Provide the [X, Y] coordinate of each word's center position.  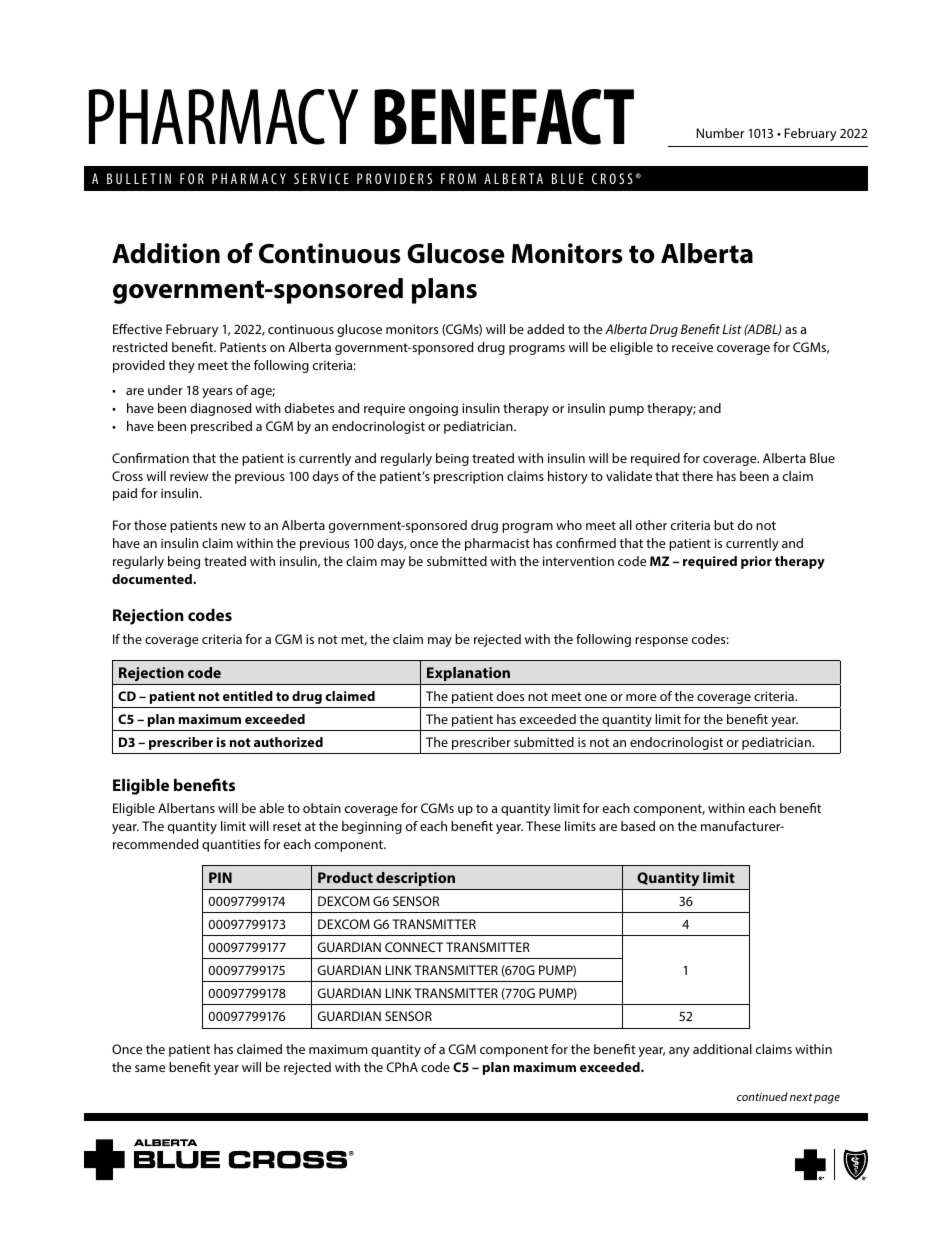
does [510, 696]
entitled [248, 696]
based [638, 826]
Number [720, 133]
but [724, 525]
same [150, 1068]
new [233, 526]
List [732, 329]
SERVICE [321, 178]
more [641, 697]
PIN [220, 877]
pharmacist [497, 544]
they [181, 366]
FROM [458, 178]
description [415, 879]
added [545, 329]
